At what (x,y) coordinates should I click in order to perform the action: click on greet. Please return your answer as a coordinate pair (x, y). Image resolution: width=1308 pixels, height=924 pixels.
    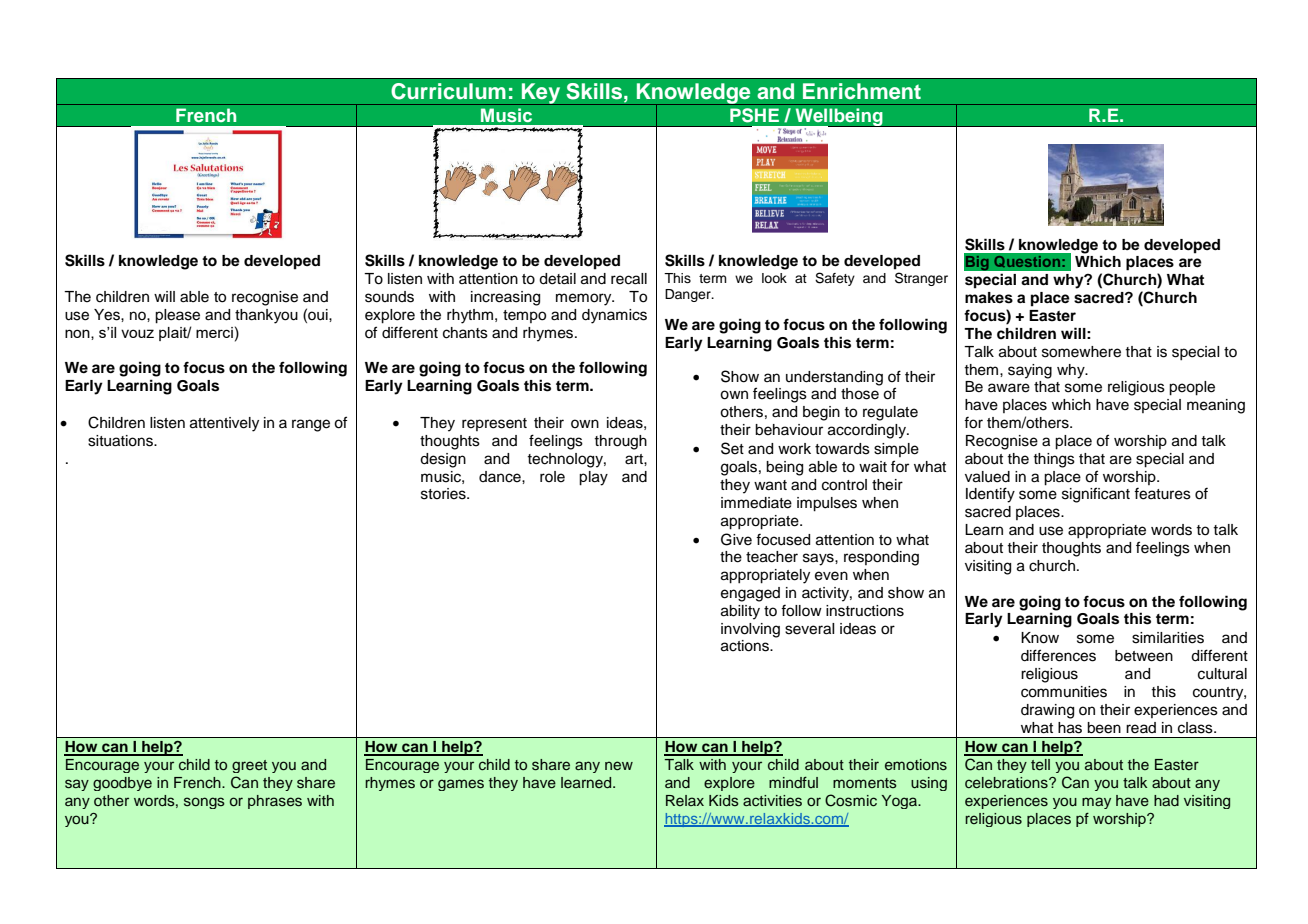
    Looking at the image, I should click on (249, 766).
